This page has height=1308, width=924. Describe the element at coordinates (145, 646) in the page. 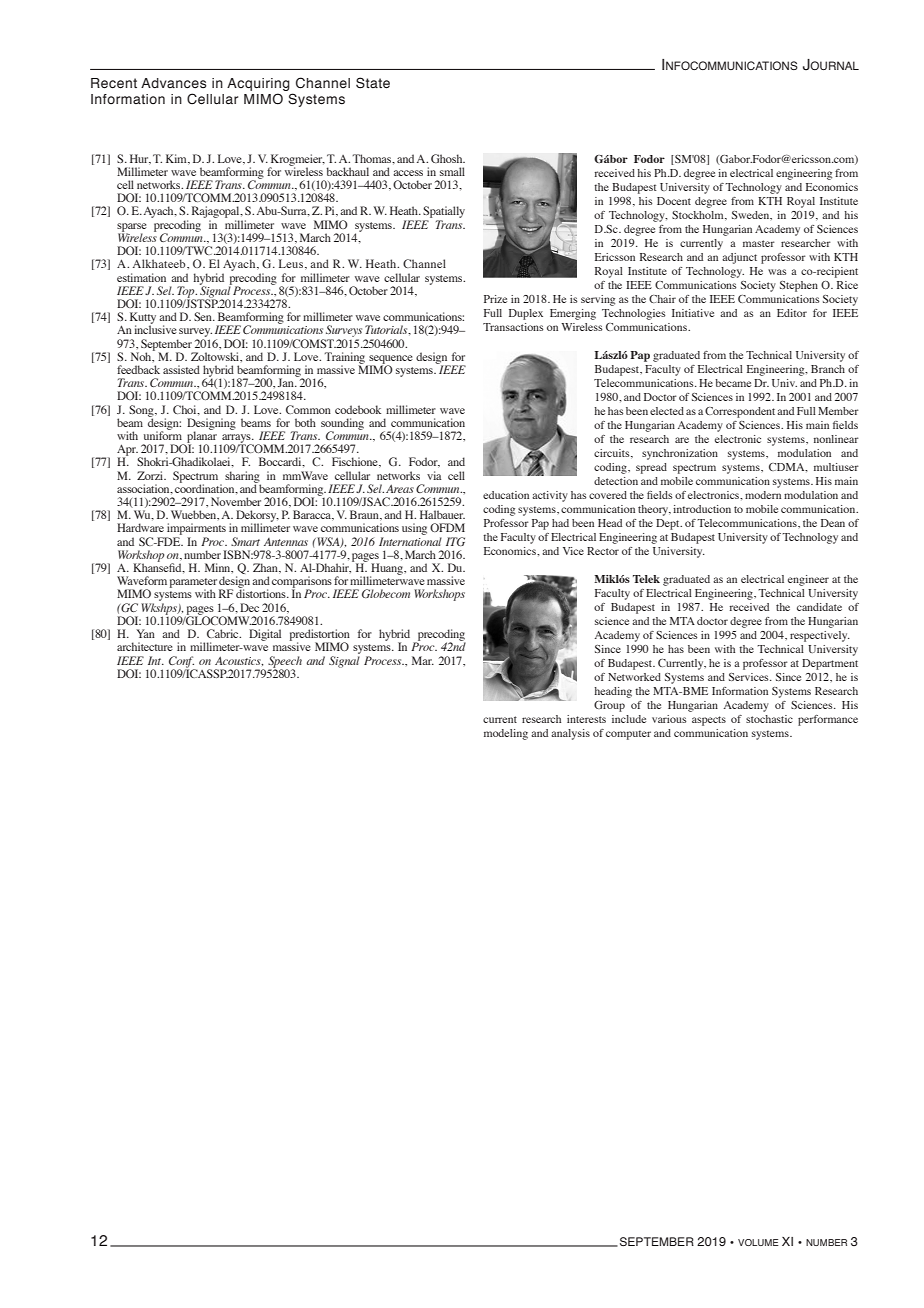

I see `architecture` at that location.
